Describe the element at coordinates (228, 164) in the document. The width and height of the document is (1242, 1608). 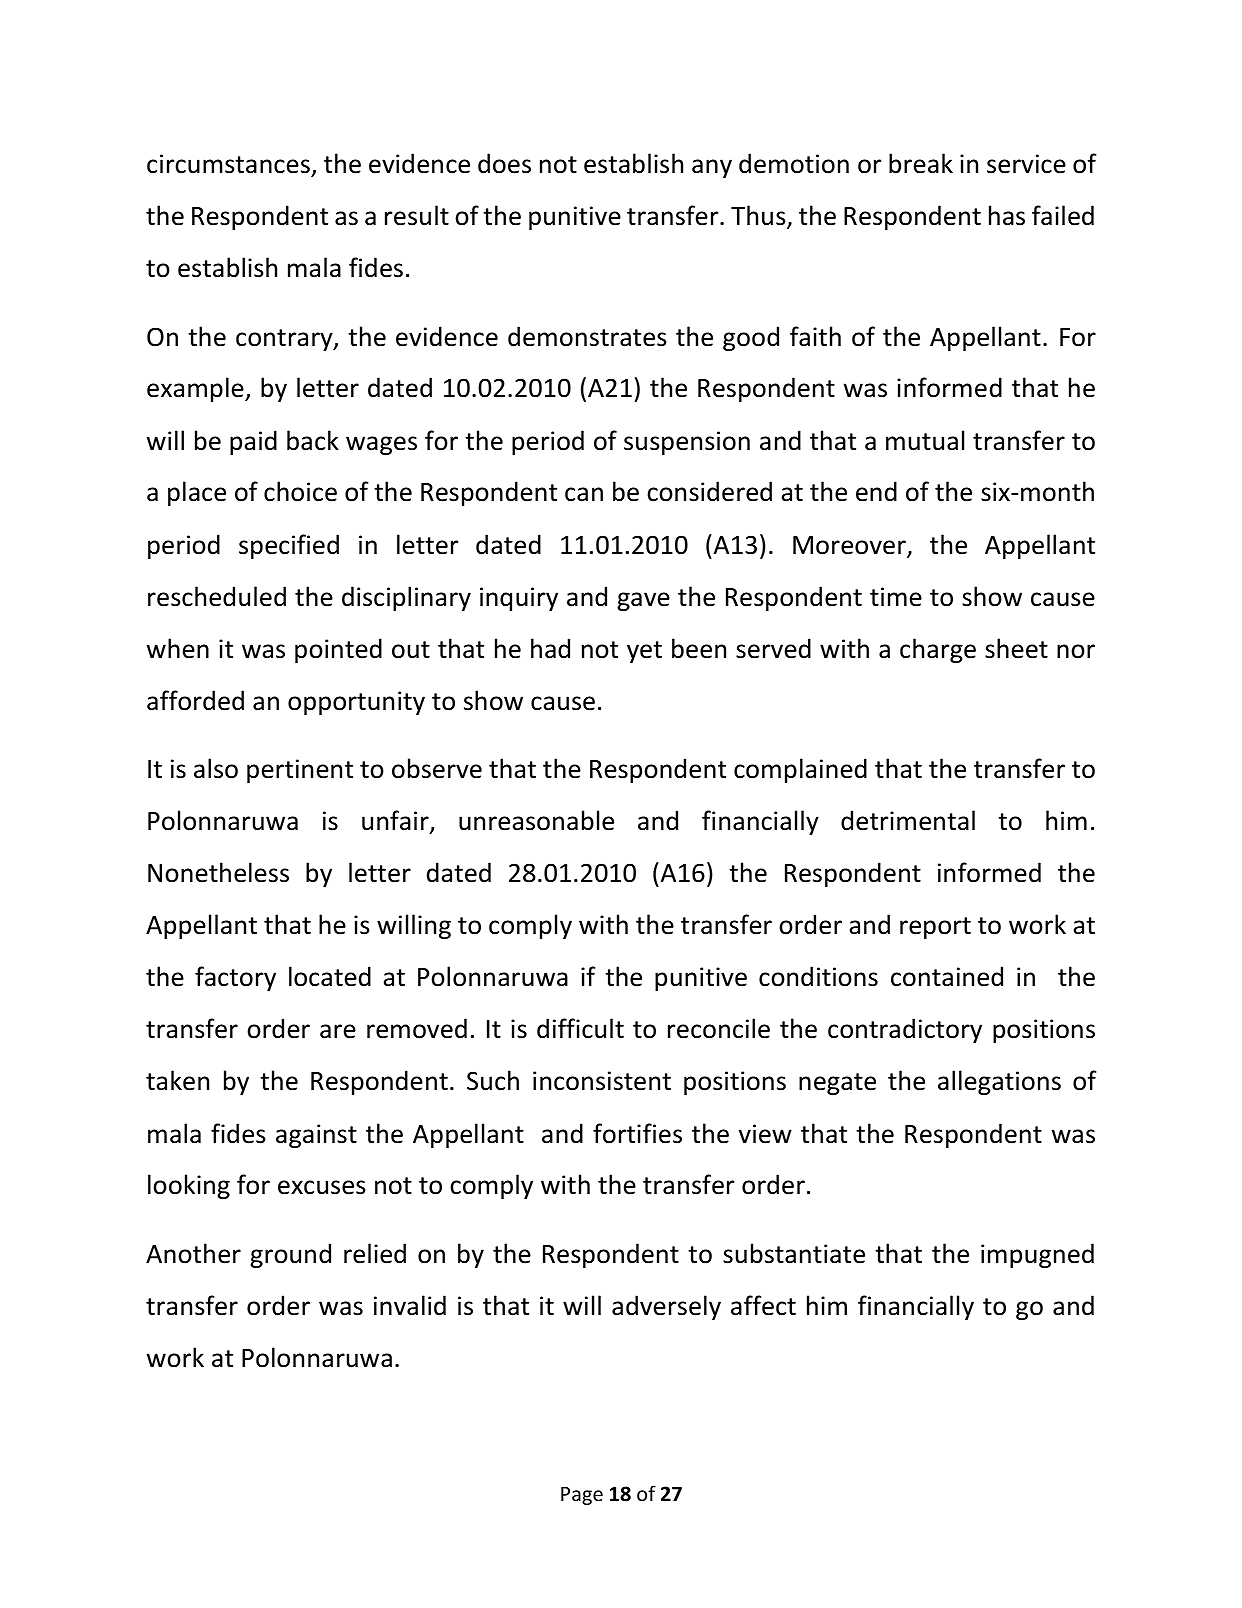
I see `circumstances` at that location.
